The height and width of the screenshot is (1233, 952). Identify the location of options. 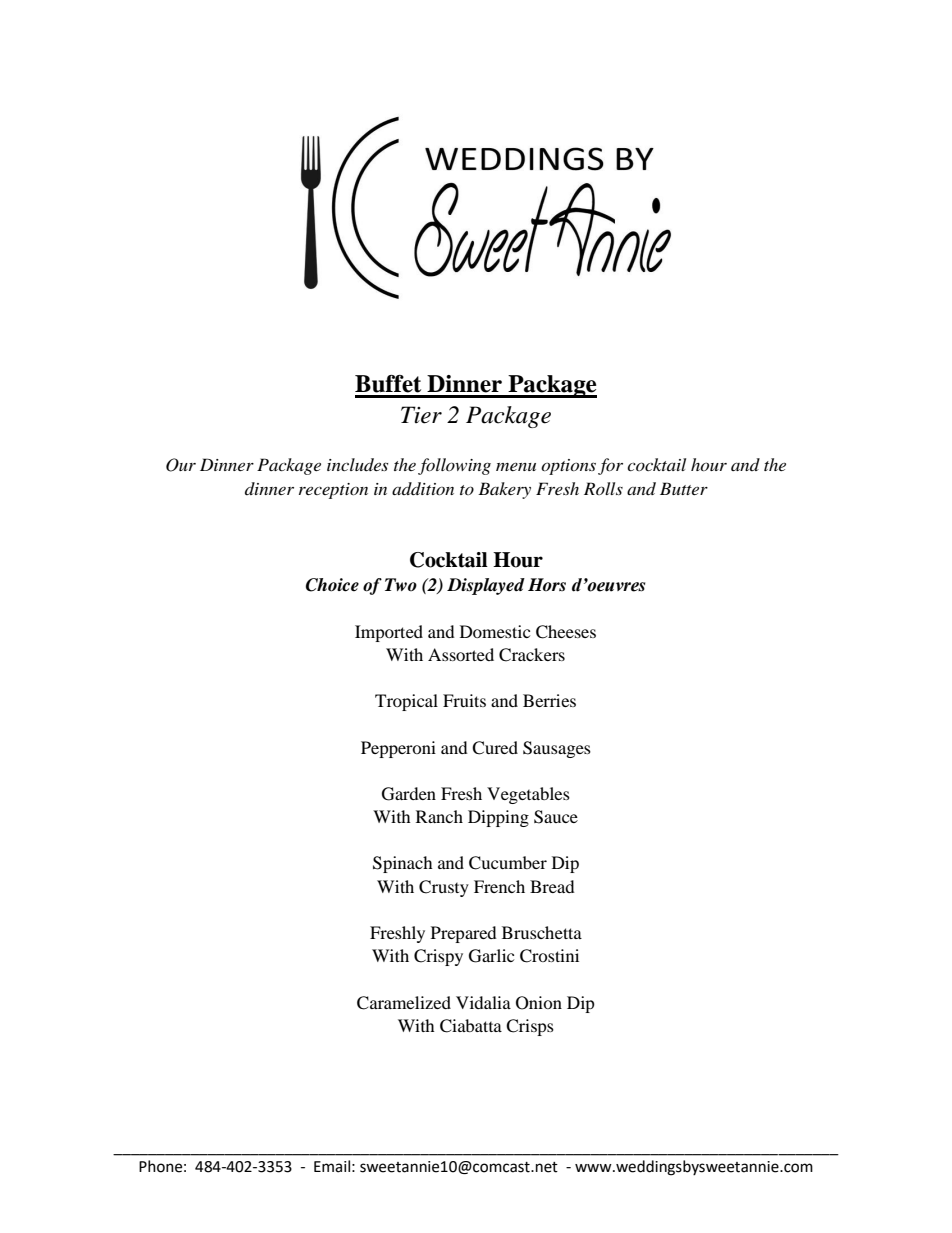
(568, 467).
